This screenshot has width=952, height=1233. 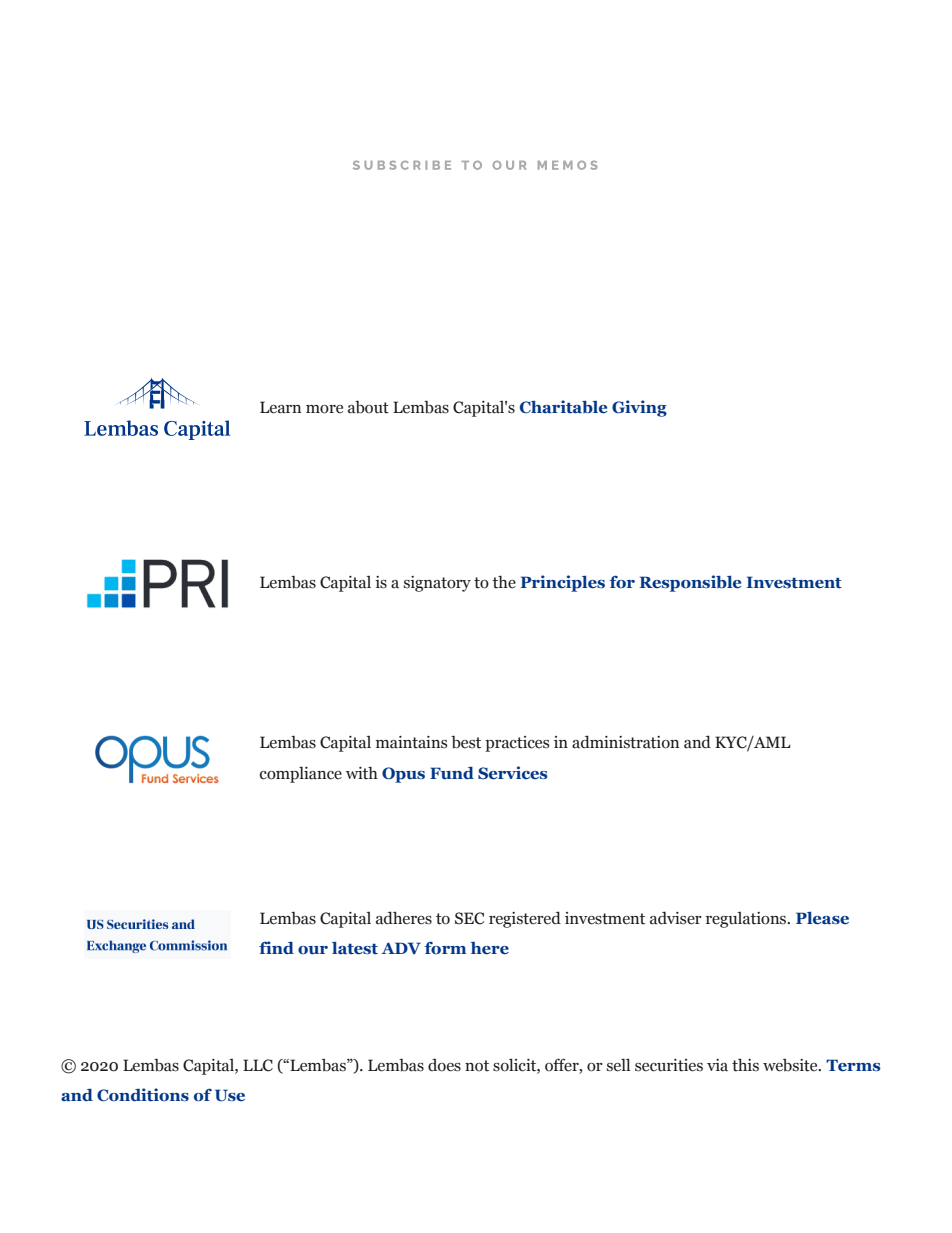 I want to click on Learn, so click(x=280, y=407).
